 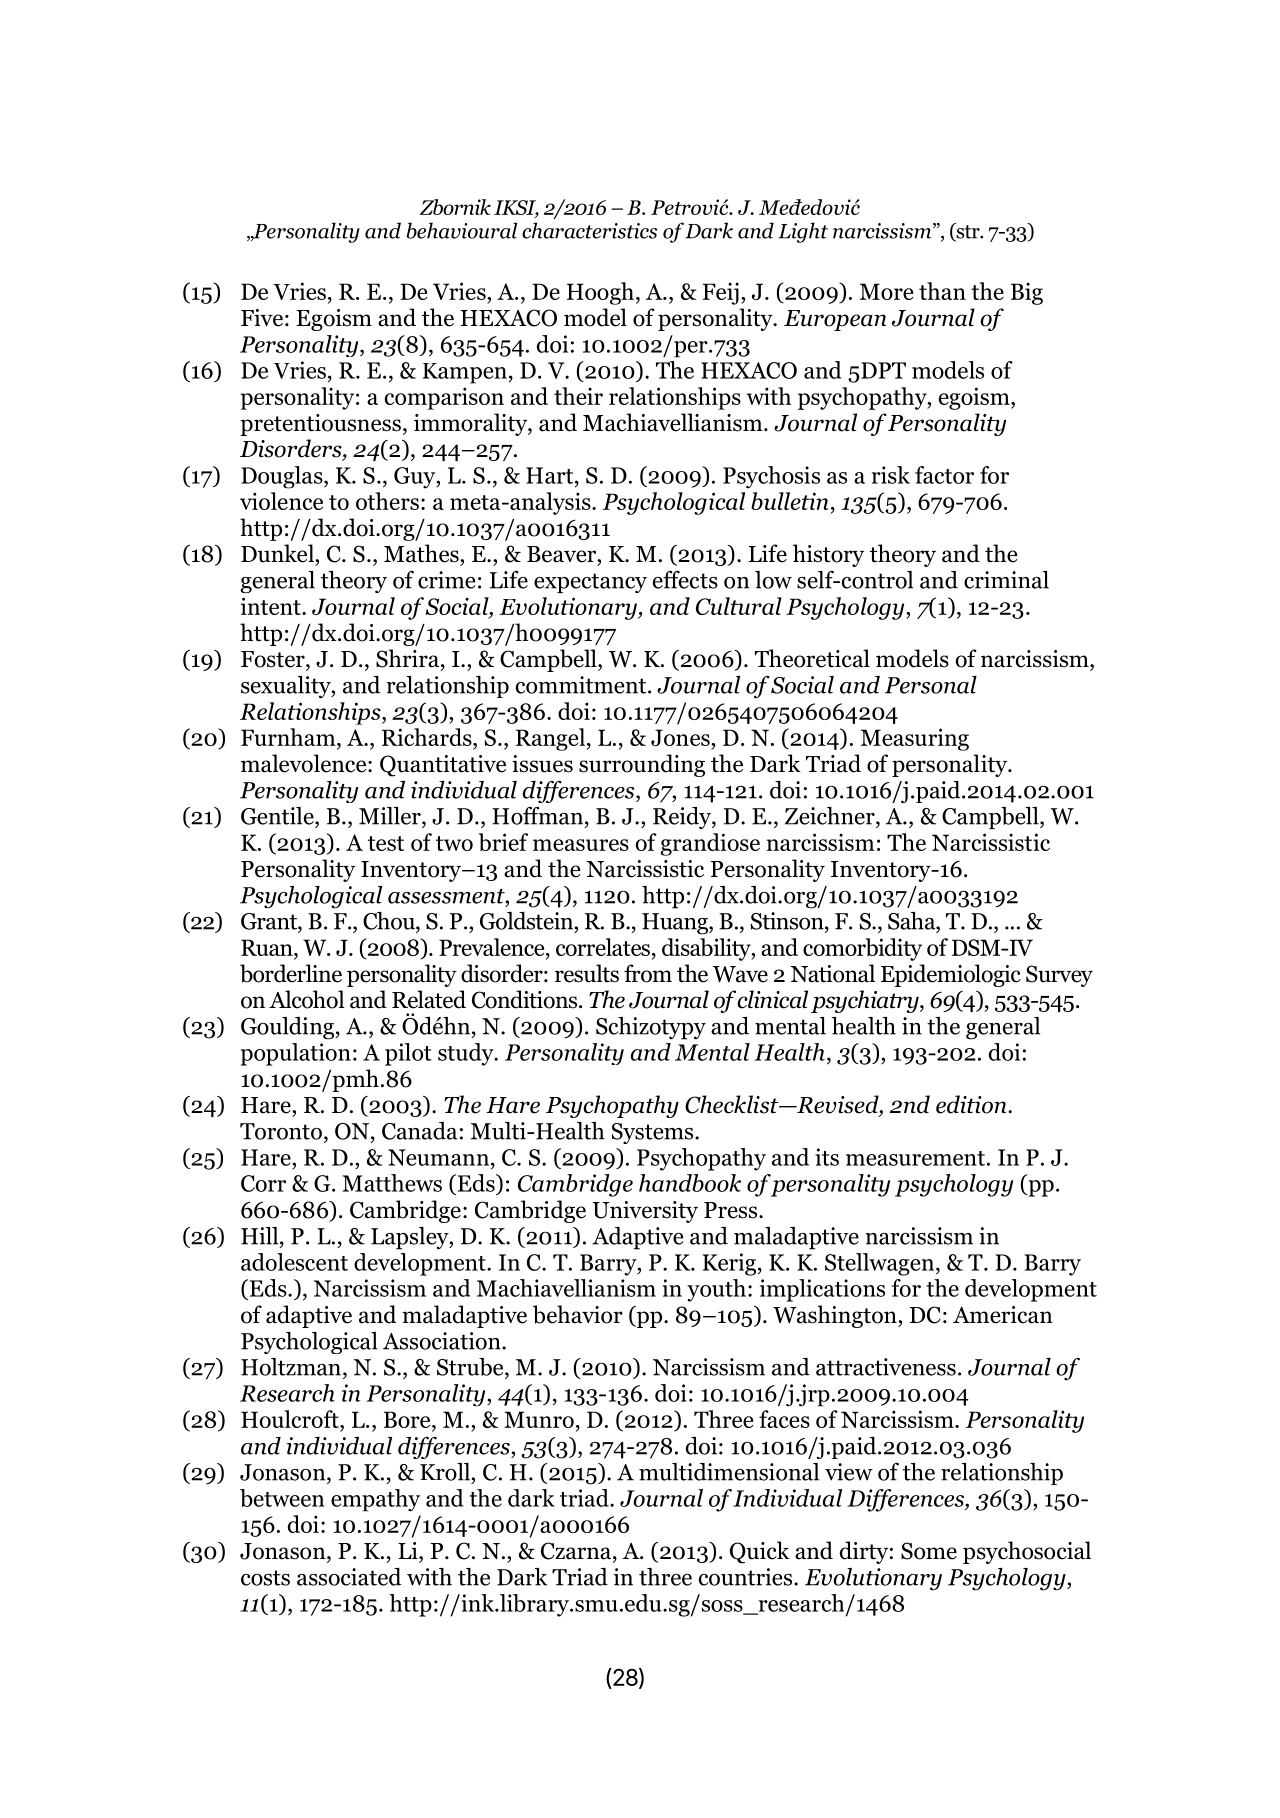 What do you see at coordinates (428, 738) in the page?
I see `Richards` at bounding box center [428, 738].
